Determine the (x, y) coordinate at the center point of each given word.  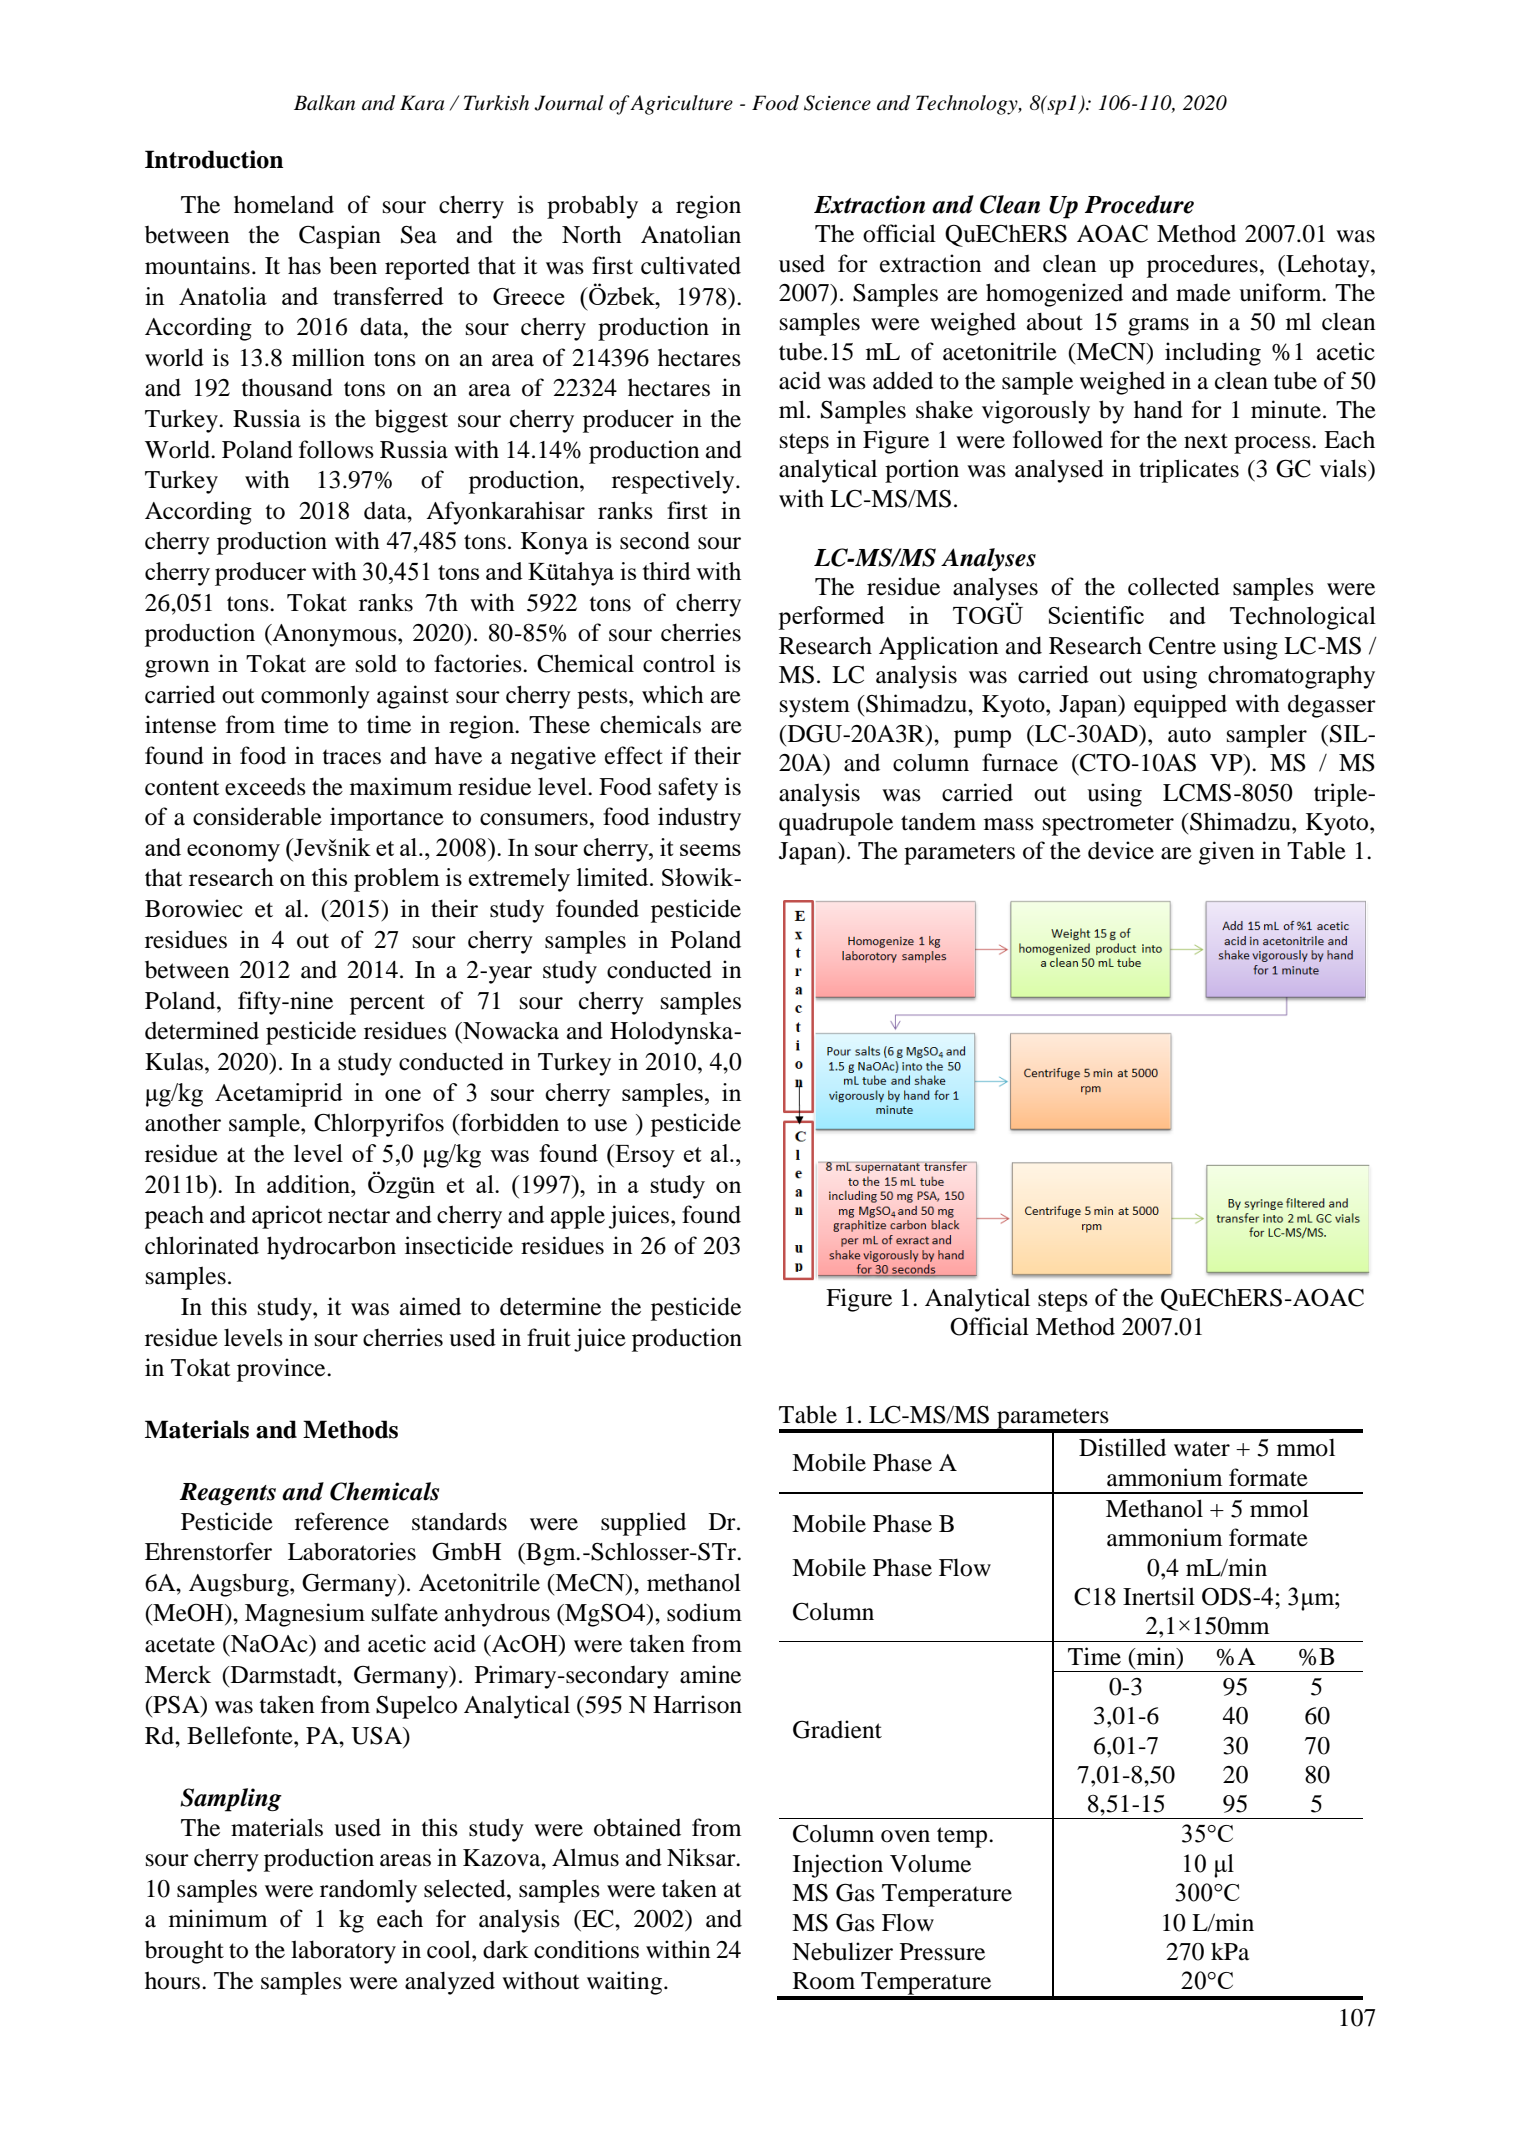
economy (233, 853)
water (1202, 1449)
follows (336, 449)
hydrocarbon (331, 1248)
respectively (674, 482)
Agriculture (681, 105)
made (1203, 293)
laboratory (343, 1952)
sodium (704, 1612)
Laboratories (352, 1551)
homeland (284, 204)
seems (710, 850)
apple (578, 1217)
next (1206, 441)
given (1226, 853)
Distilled (1122, 1447)
